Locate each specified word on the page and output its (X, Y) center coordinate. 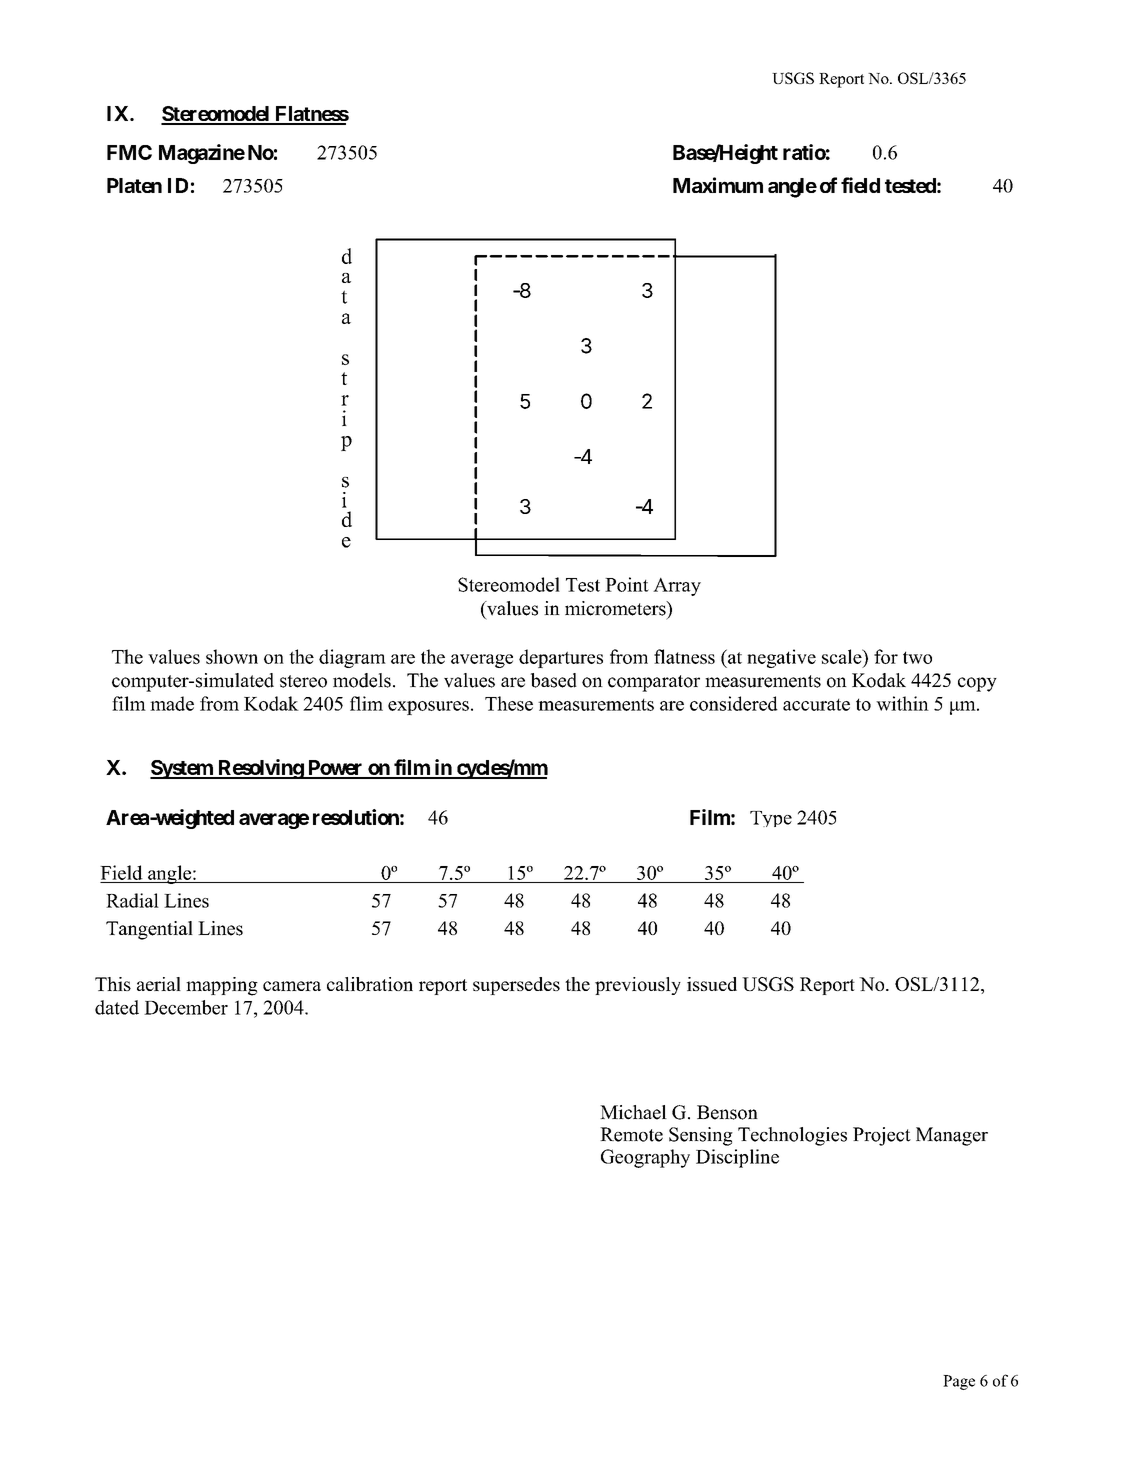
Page (959, 1382)
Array (677, 587)
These (509, 703)
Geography (645, 1158)
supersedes (516, 986)
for (886, 656)
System (182, 769)
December (186, 1007)
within (902, 703)
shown (232, 656)
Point (627, 584)
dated (117, 1007)
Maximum (718, 185)
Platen (134, 185)
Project (882, 1136)
